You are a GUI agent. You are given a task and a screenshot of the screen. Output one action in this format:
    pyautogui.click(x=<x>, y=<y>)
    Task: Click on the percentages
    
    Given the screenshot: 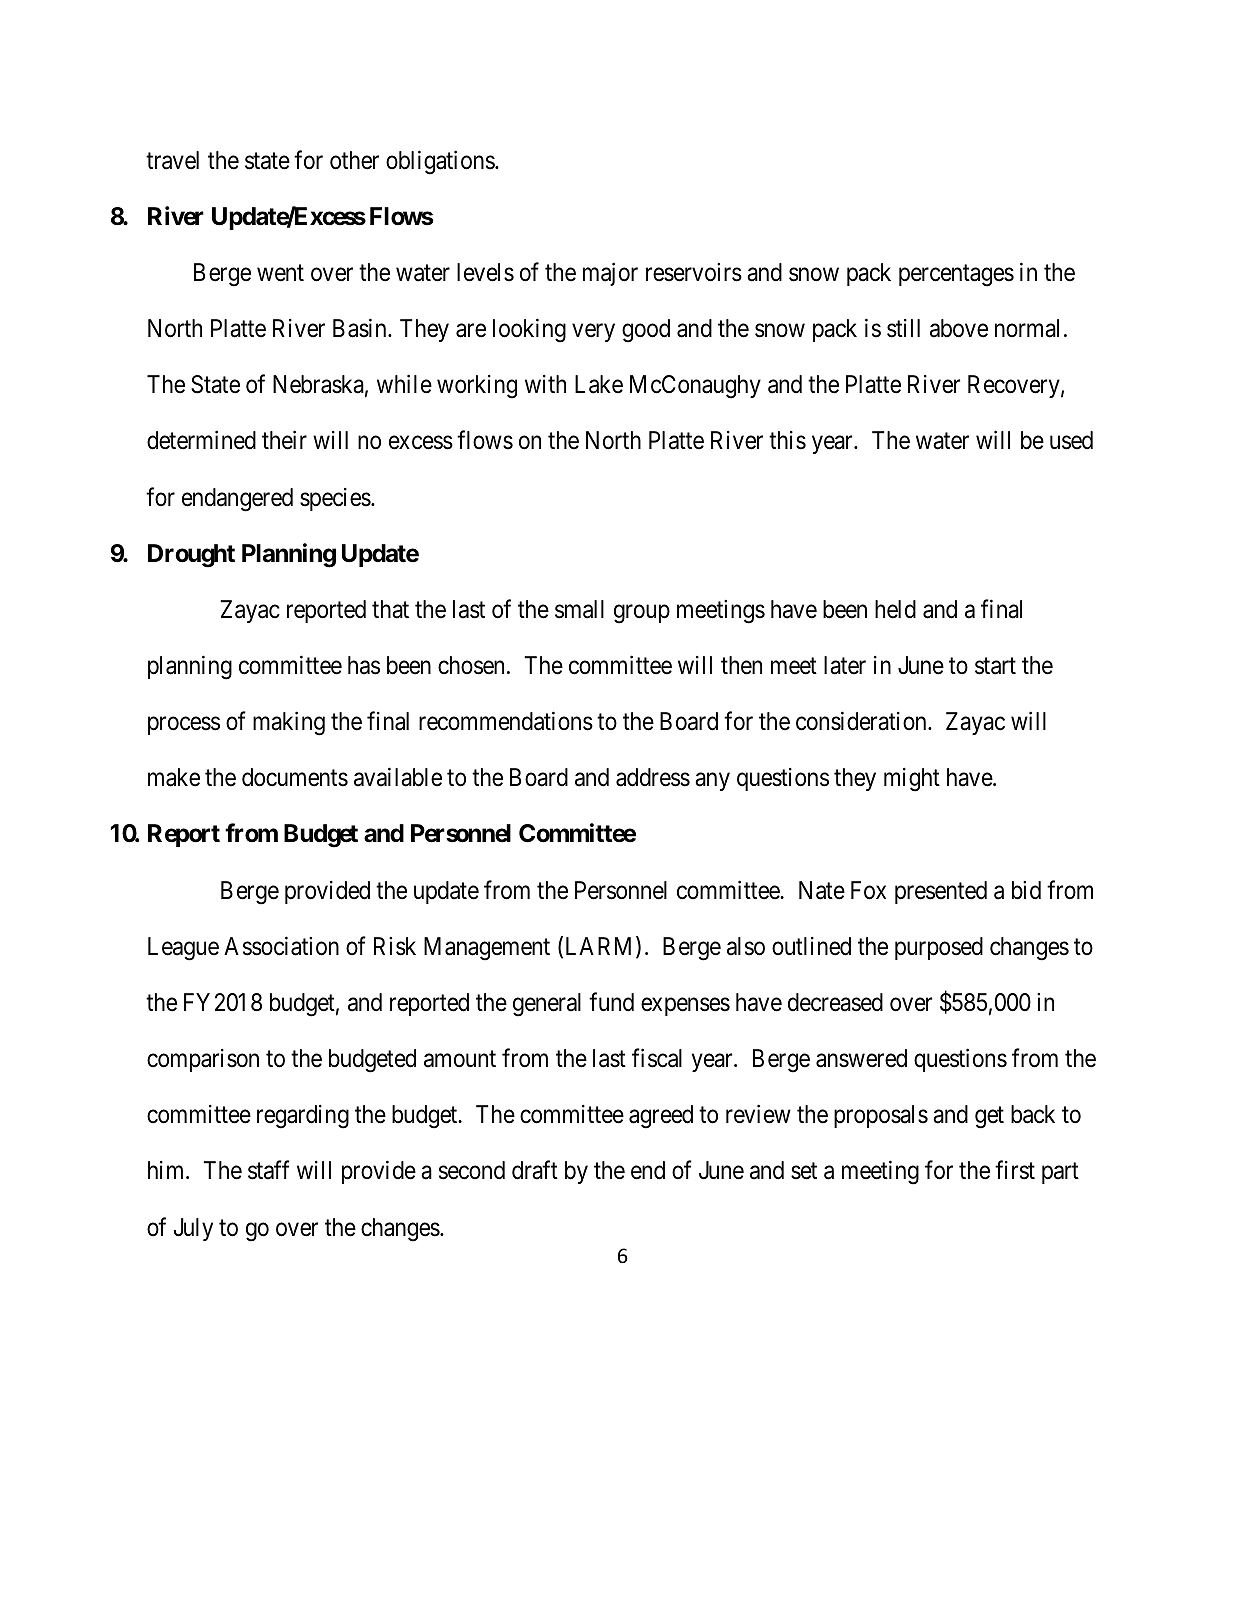 What is the action you would take?
    pyautogui.click(x=956, y=276)
